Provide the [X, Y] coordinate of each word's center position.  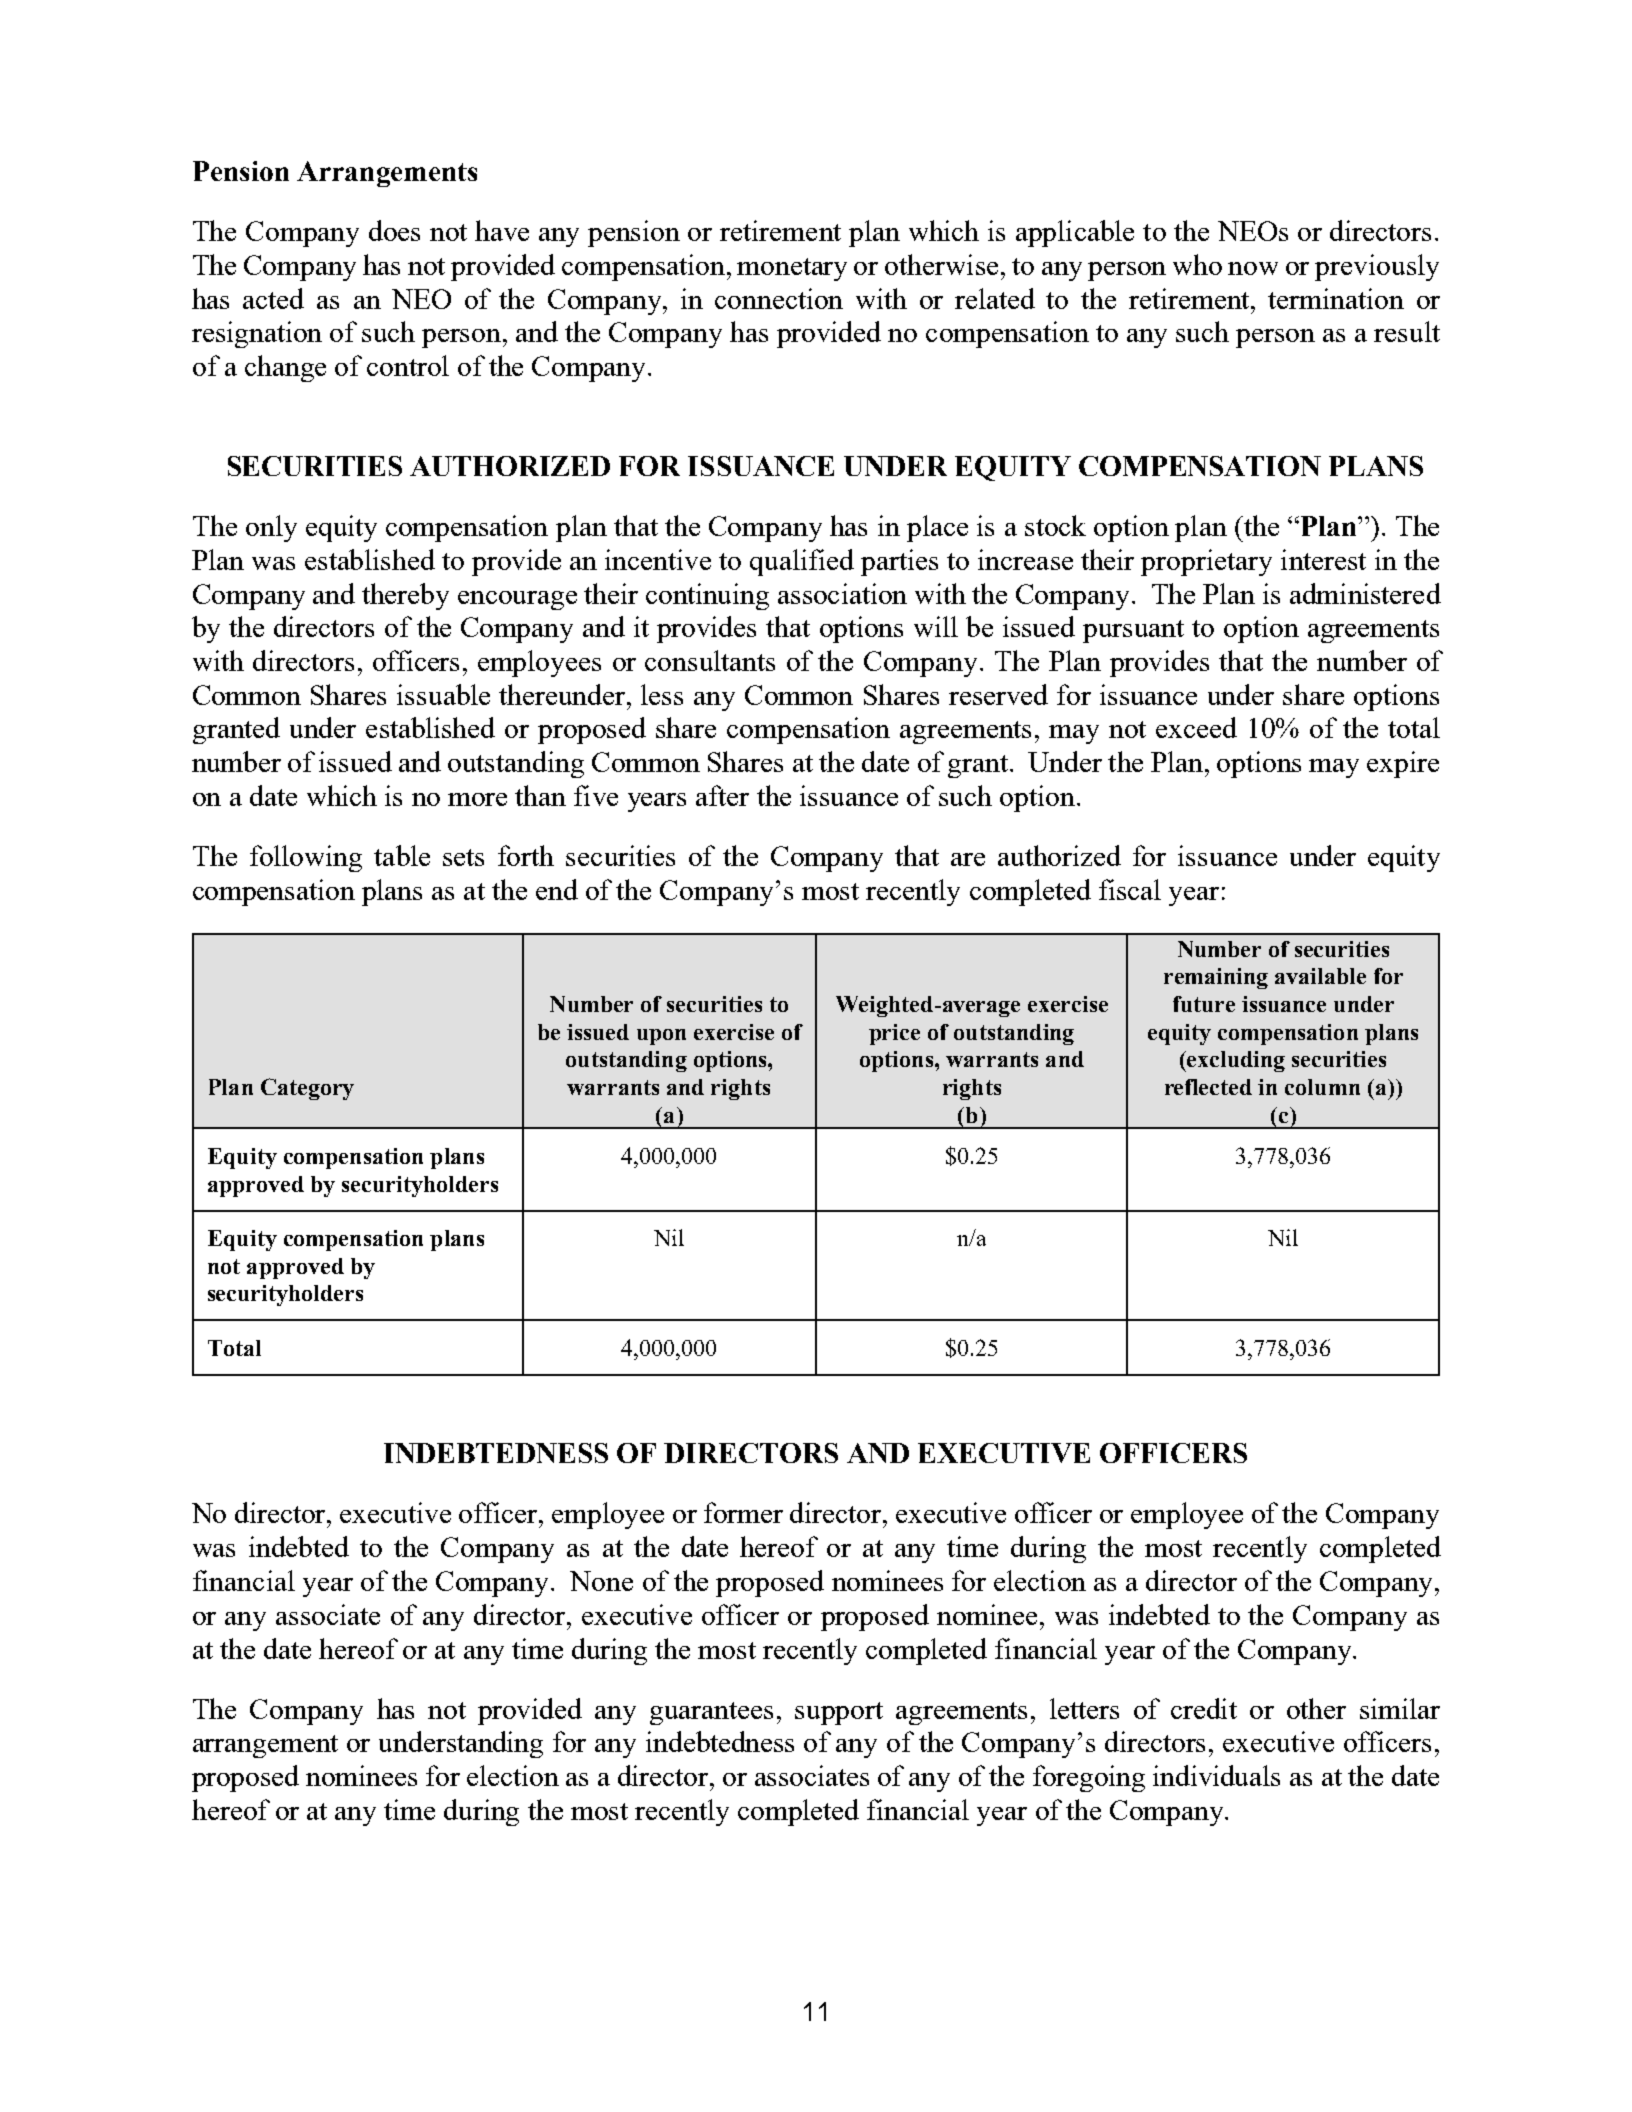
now [1253, 268]
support [839, 1713]
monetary [792, 269]
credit [1204, 1708]
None [601, 1581]
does [394, 230]
